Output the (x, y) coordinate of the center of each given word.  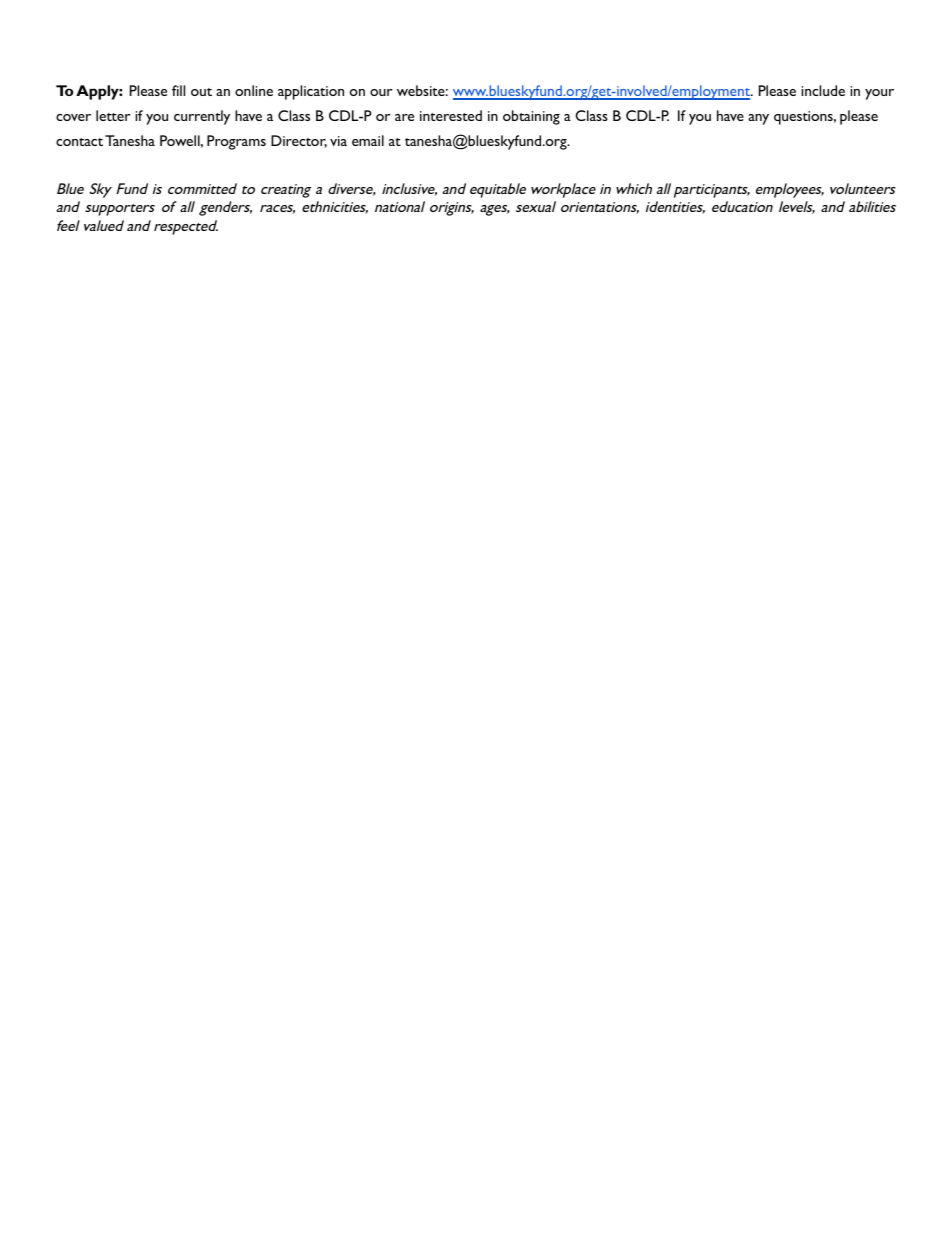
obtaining (531, 117)
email (368, 140)
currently (202, 117)
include (823, 90)
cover (73, 117)
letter (113, 115)
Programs (236, 142)
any (758, 119)
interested (451, 115)
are (404, 117)
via (338, 141)
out (201, 92)
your (879, 94)
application (311, 92)
